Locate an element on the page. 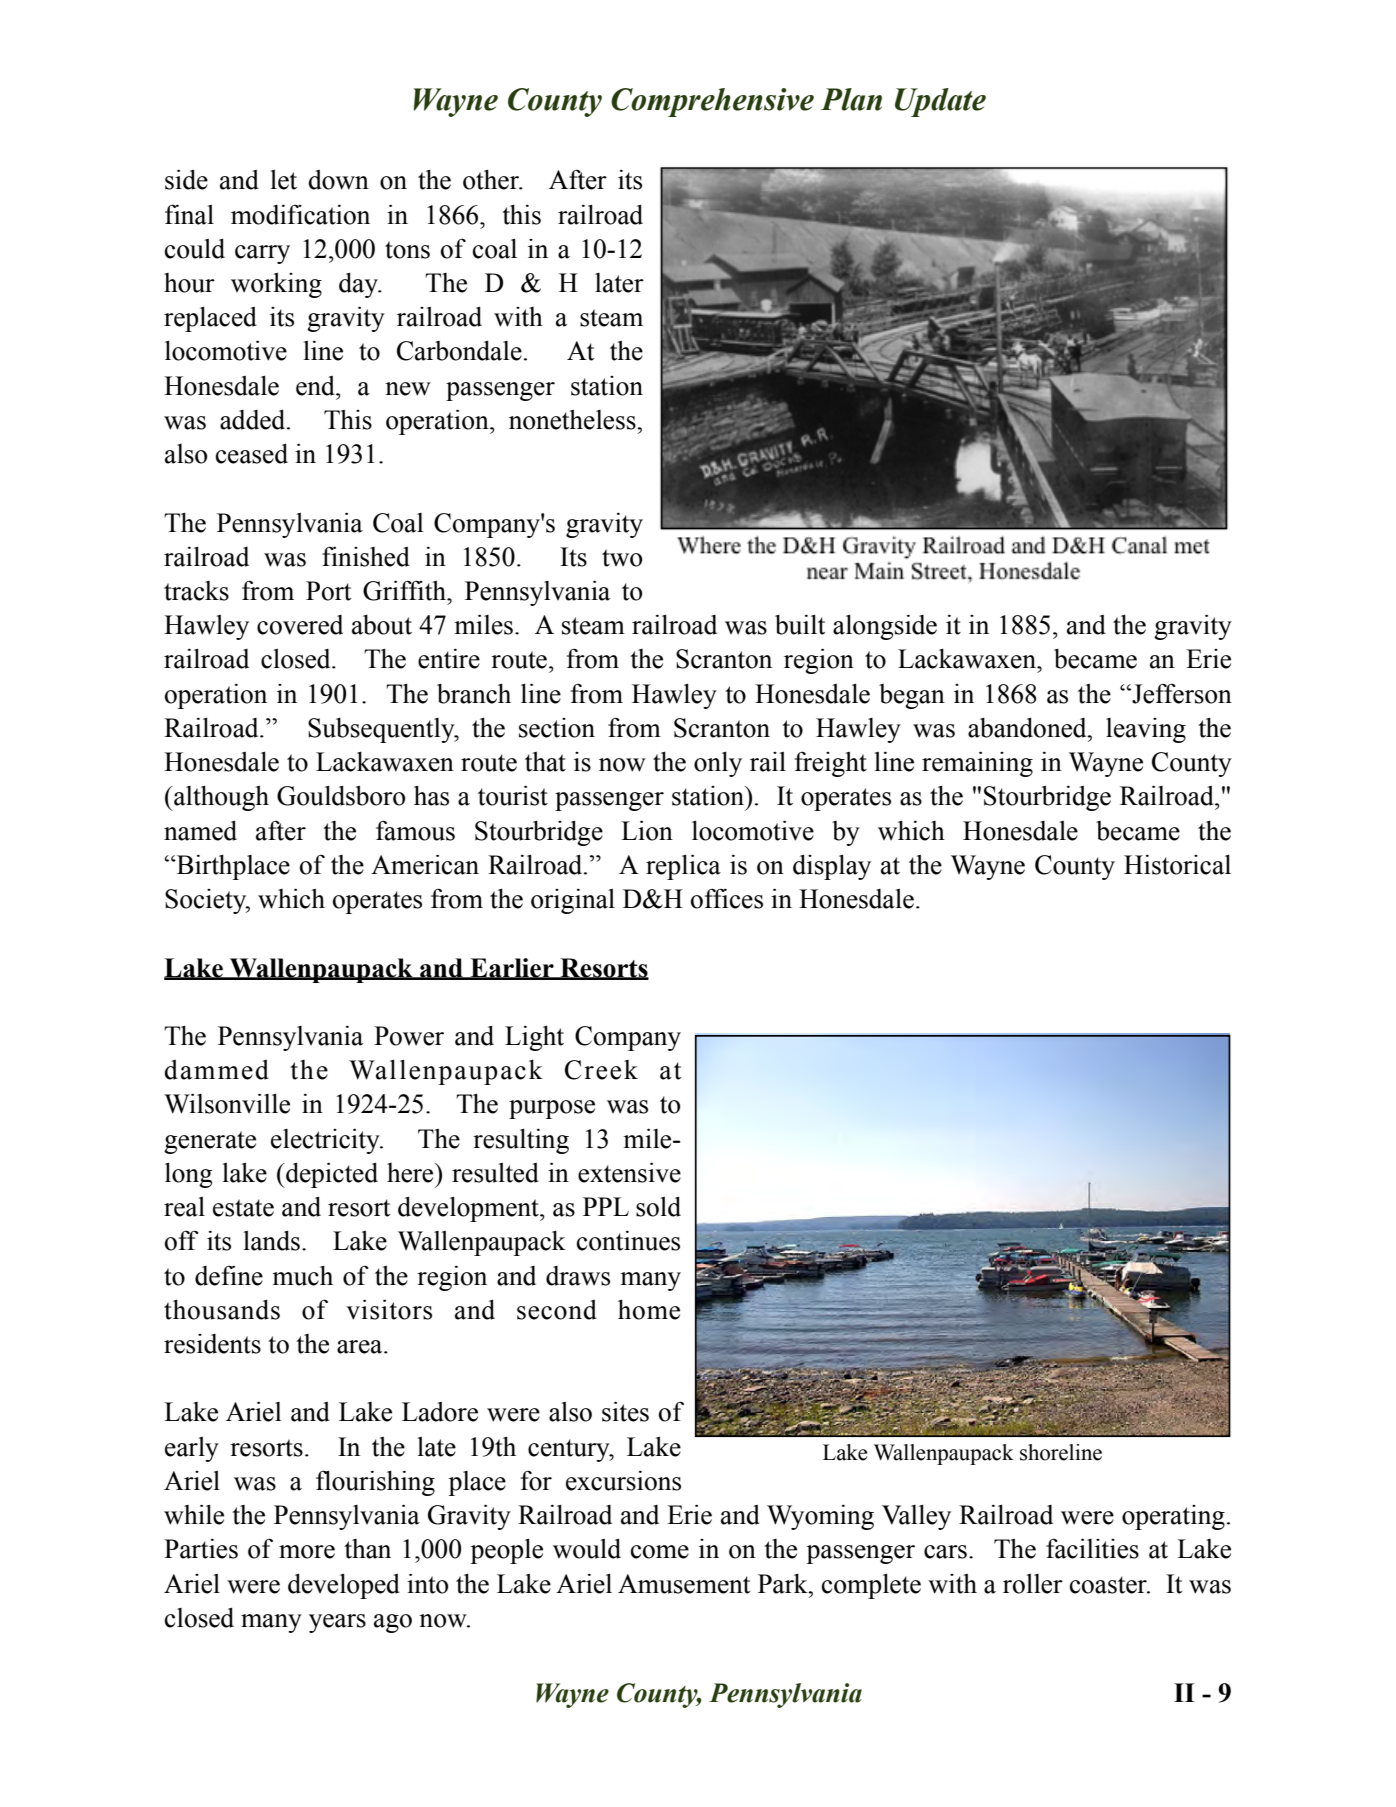 The width and height of the page is (1396, 1807). more is located at coordinates (307, 1552).
